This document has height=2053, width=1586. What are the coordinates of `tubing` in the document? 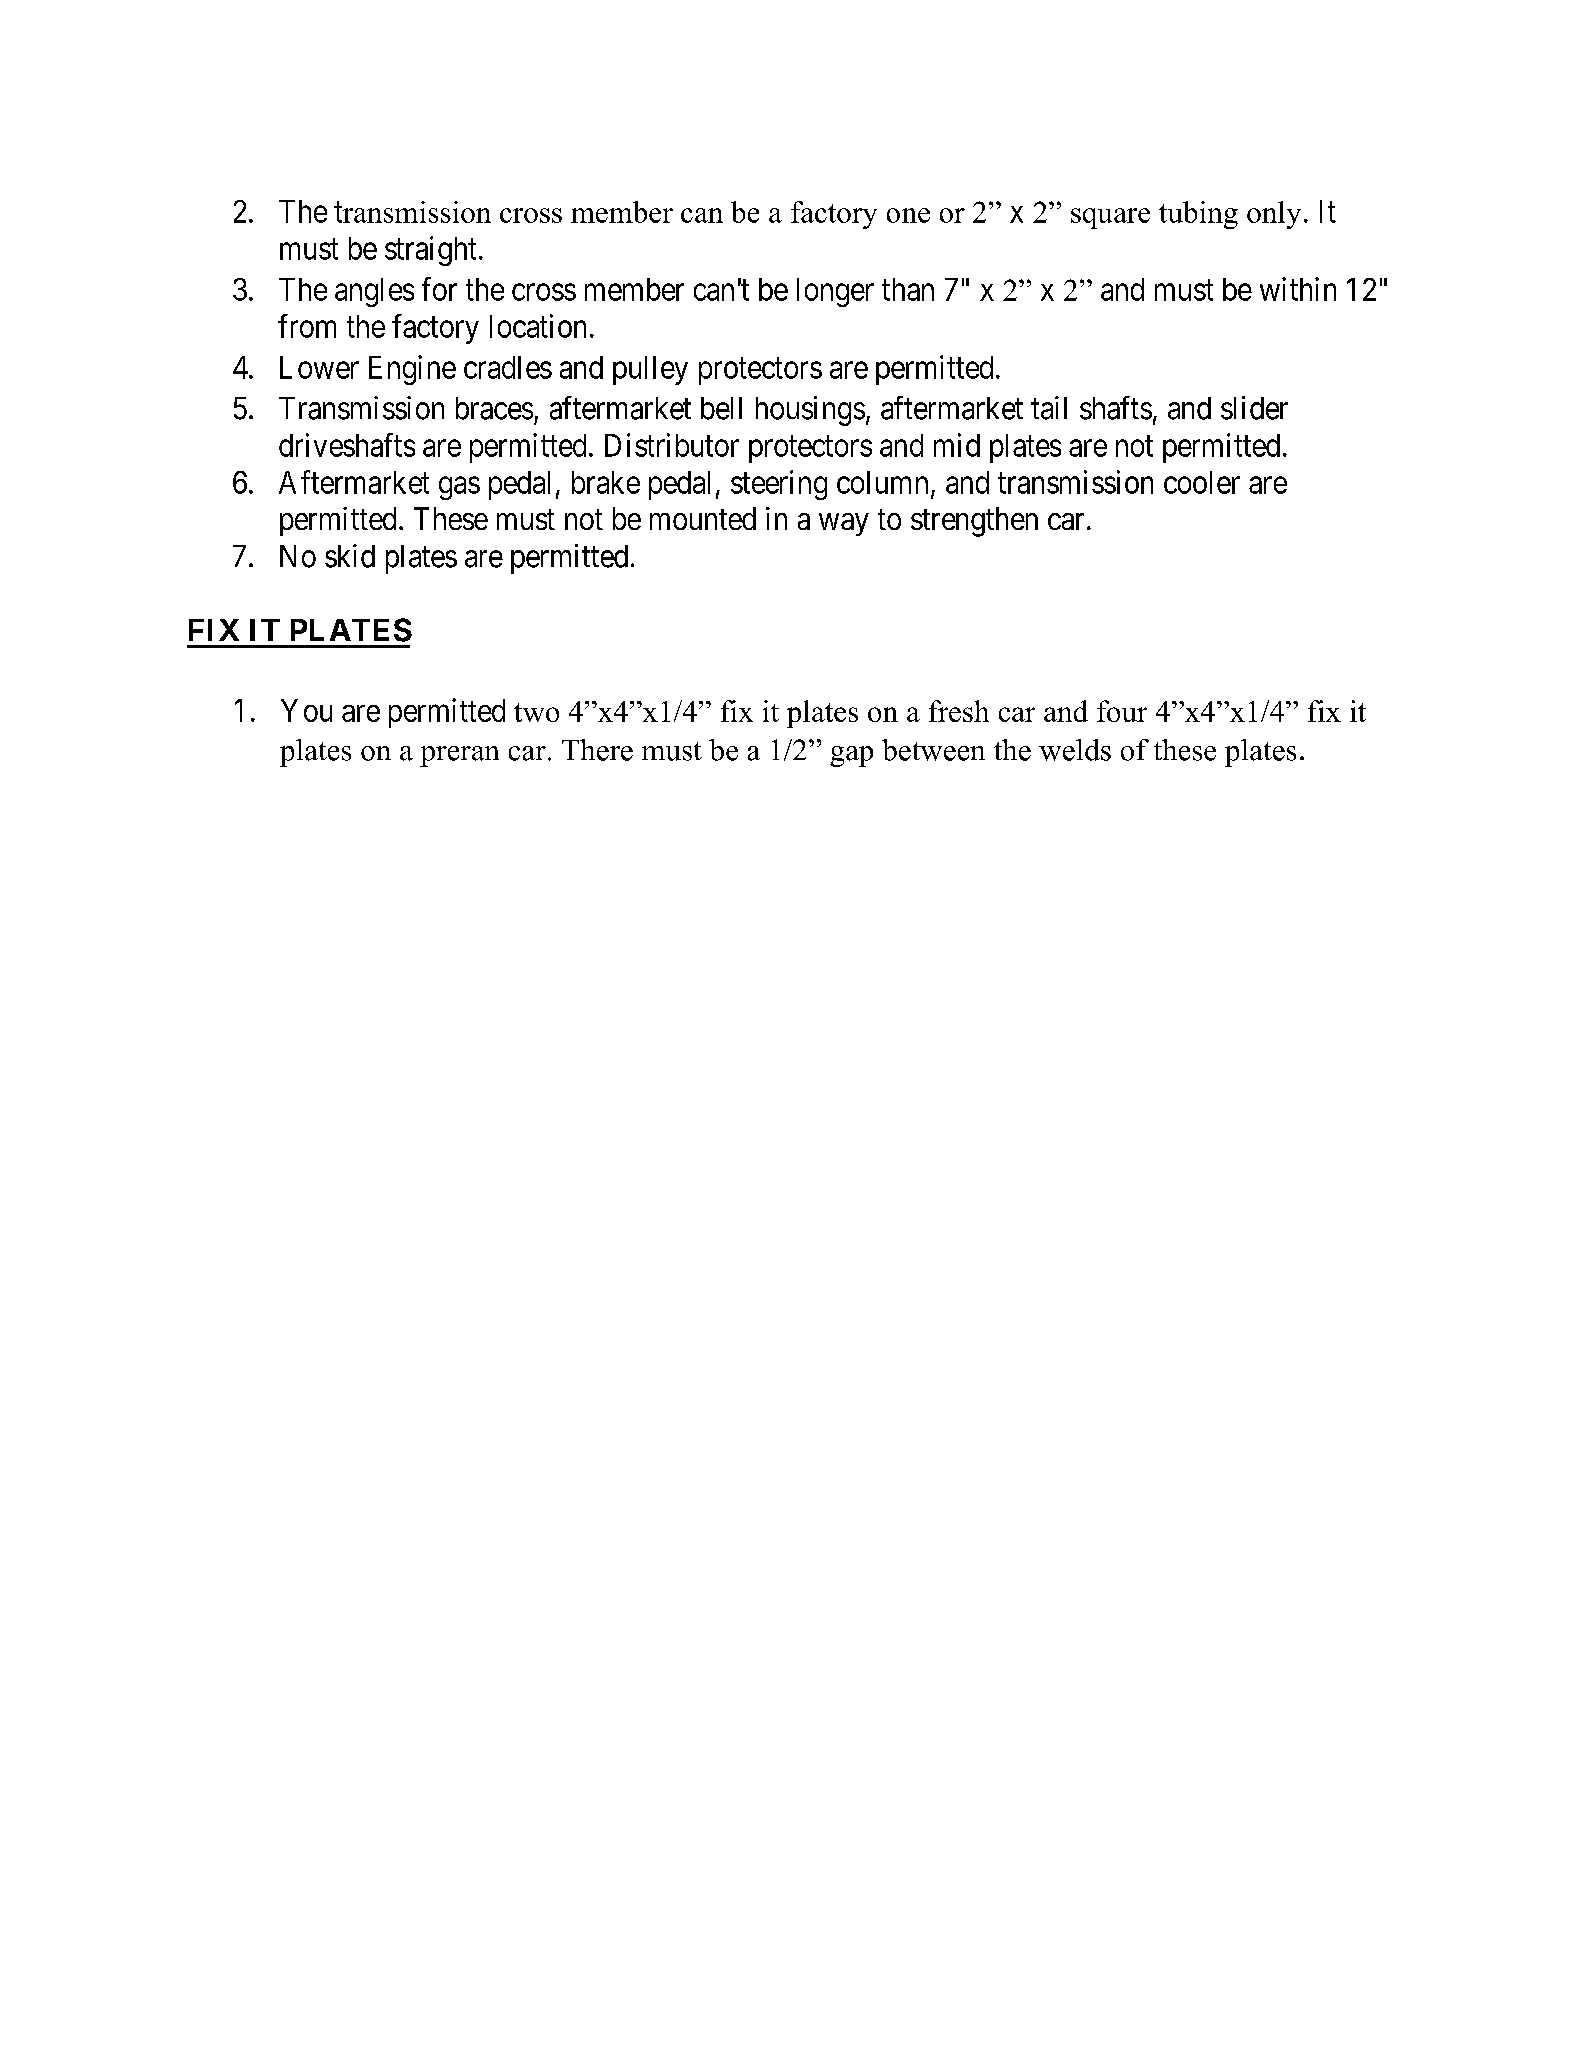 It's located at (1198, 215).
